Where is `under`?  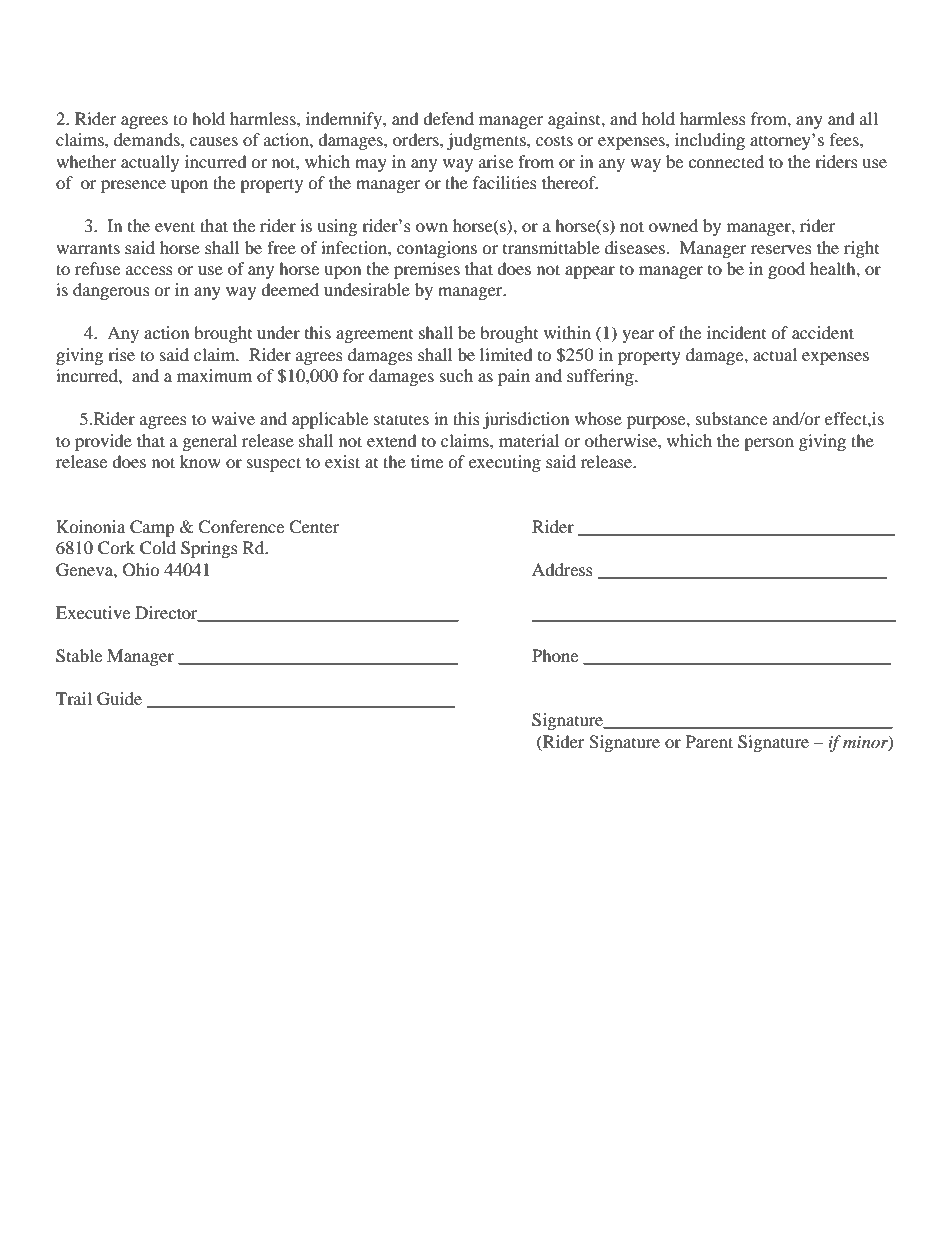
under is located at coordinates (278, 332).
